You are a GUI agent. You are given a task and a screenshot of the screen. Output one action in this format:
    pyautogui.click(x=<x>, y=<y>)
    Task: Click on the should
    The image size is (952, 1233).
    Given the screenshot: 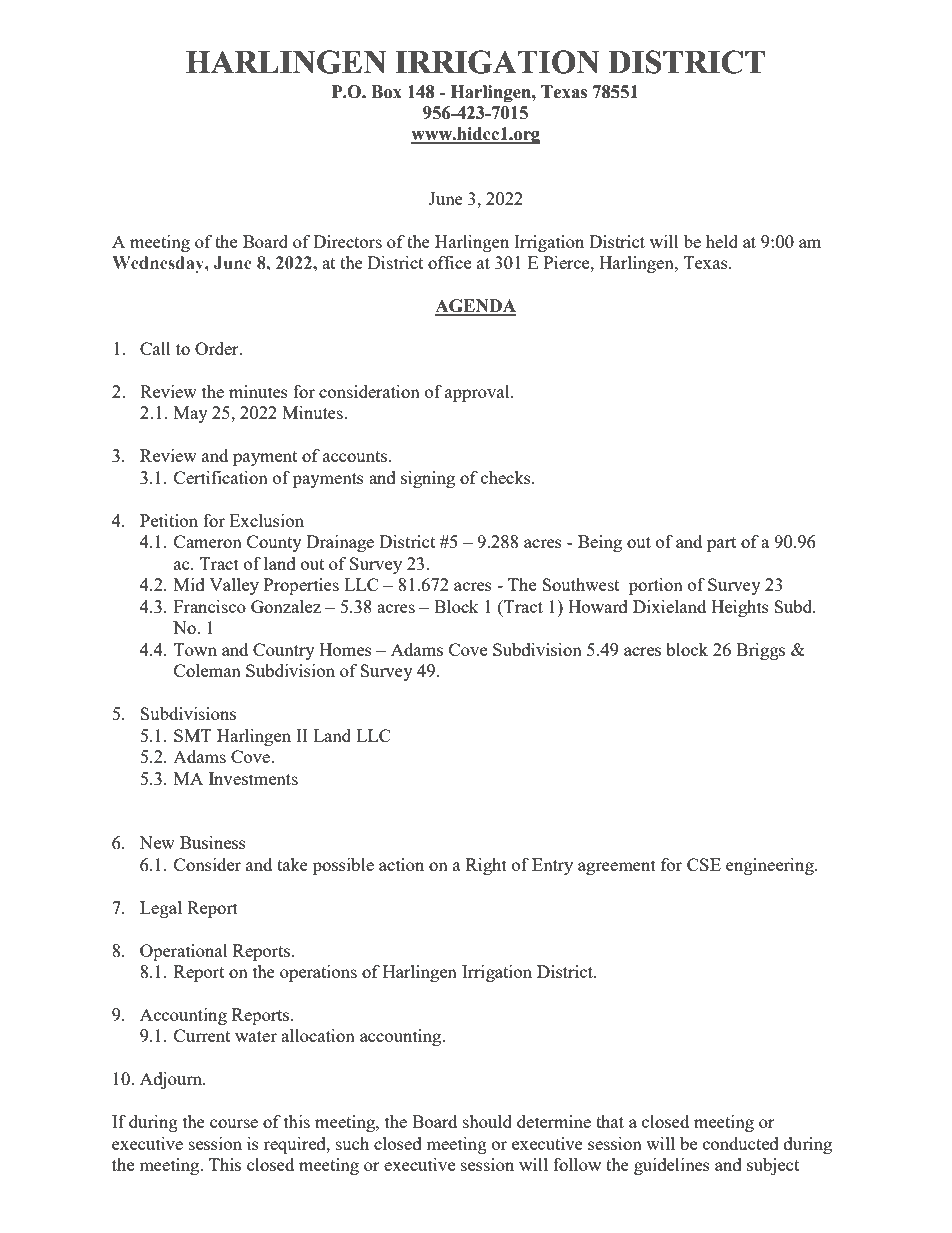 What is the action you would take?
    pyautogui.click(x=487, y=1121)
